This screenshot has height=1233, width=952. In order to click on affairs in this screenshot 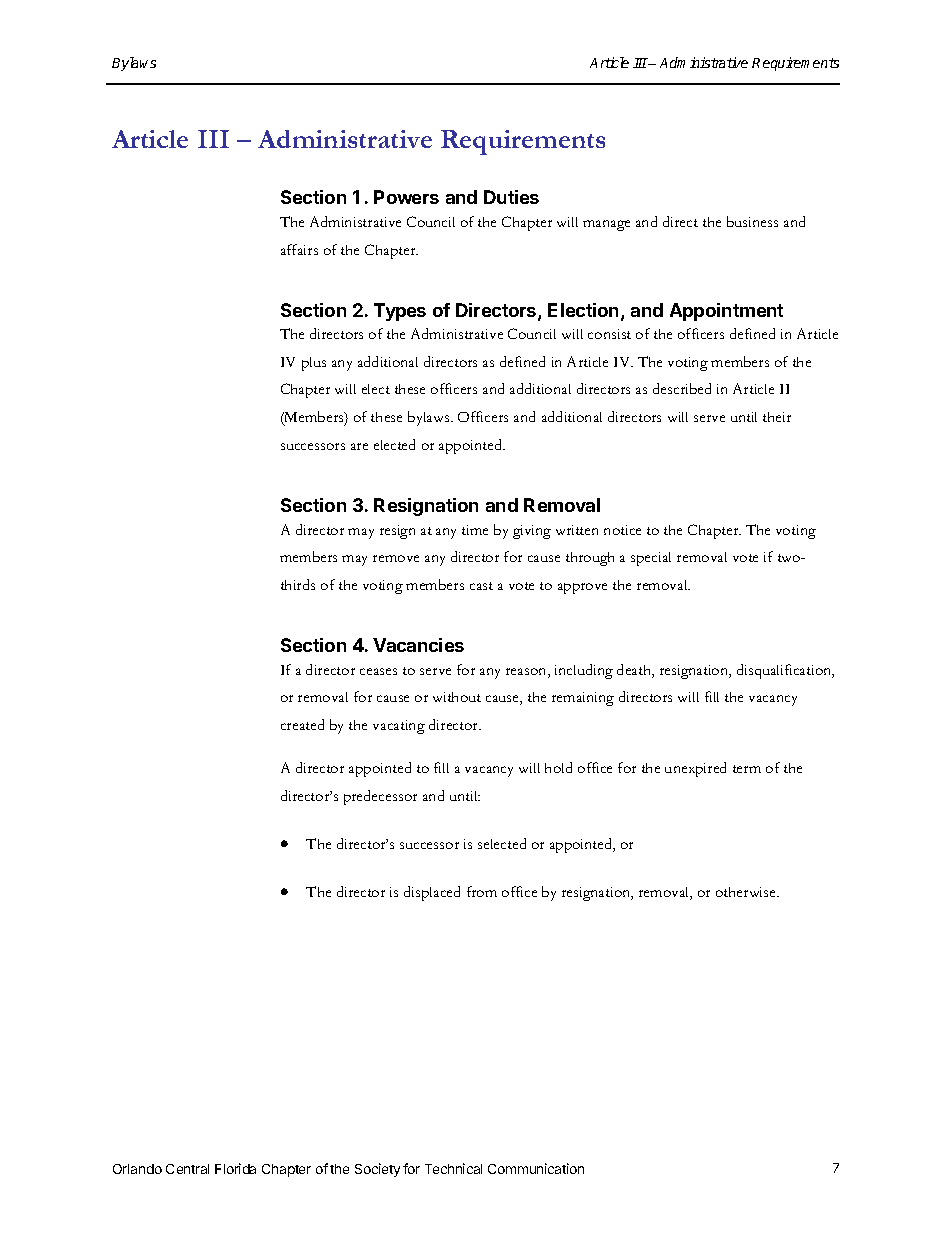, I will do `click(299, 249)`.
